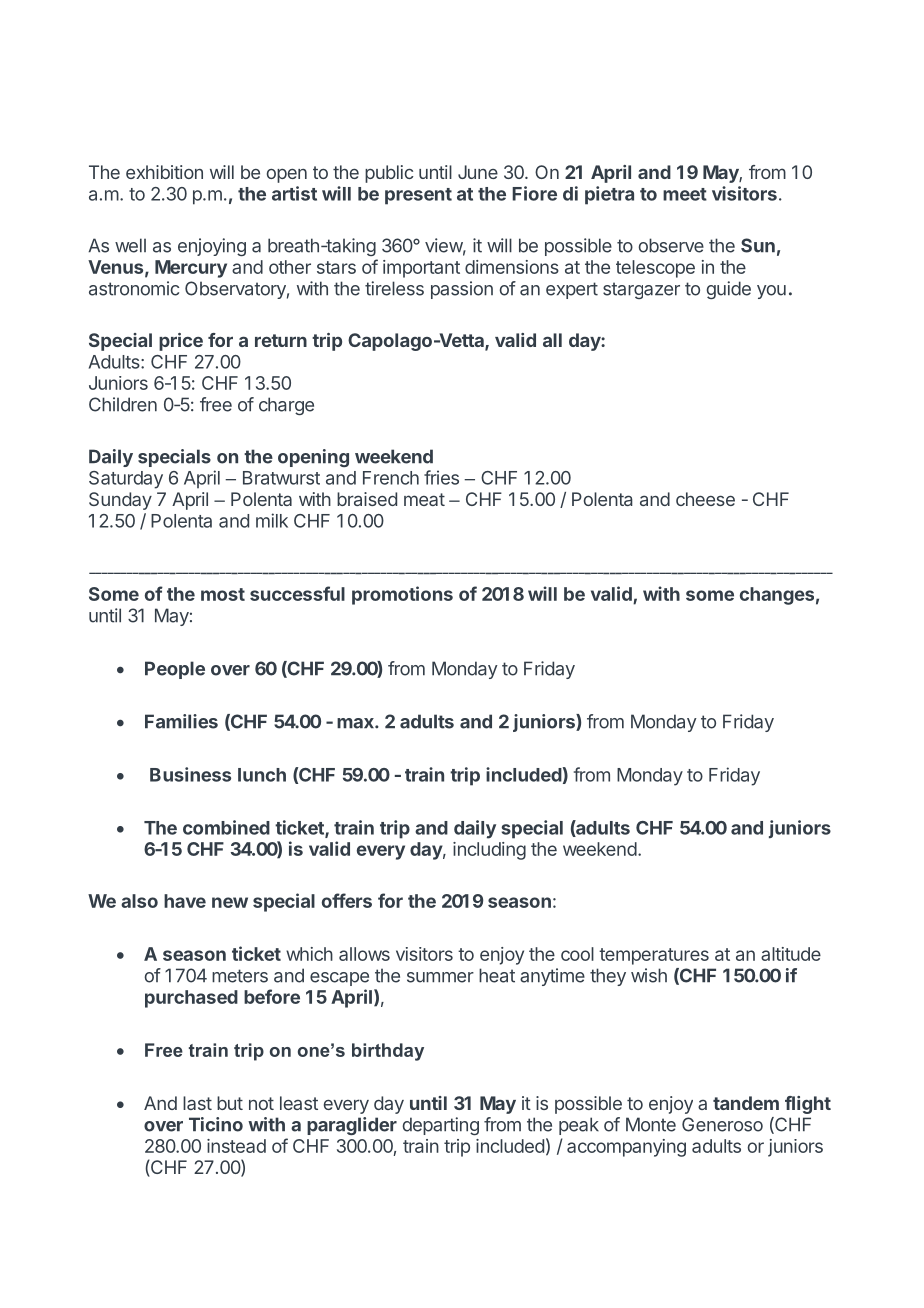 This image has height=1308, width=924. What do you see at coordinates (441, 477) in the image?
I see `fries` at bounding box center [441, 477].
